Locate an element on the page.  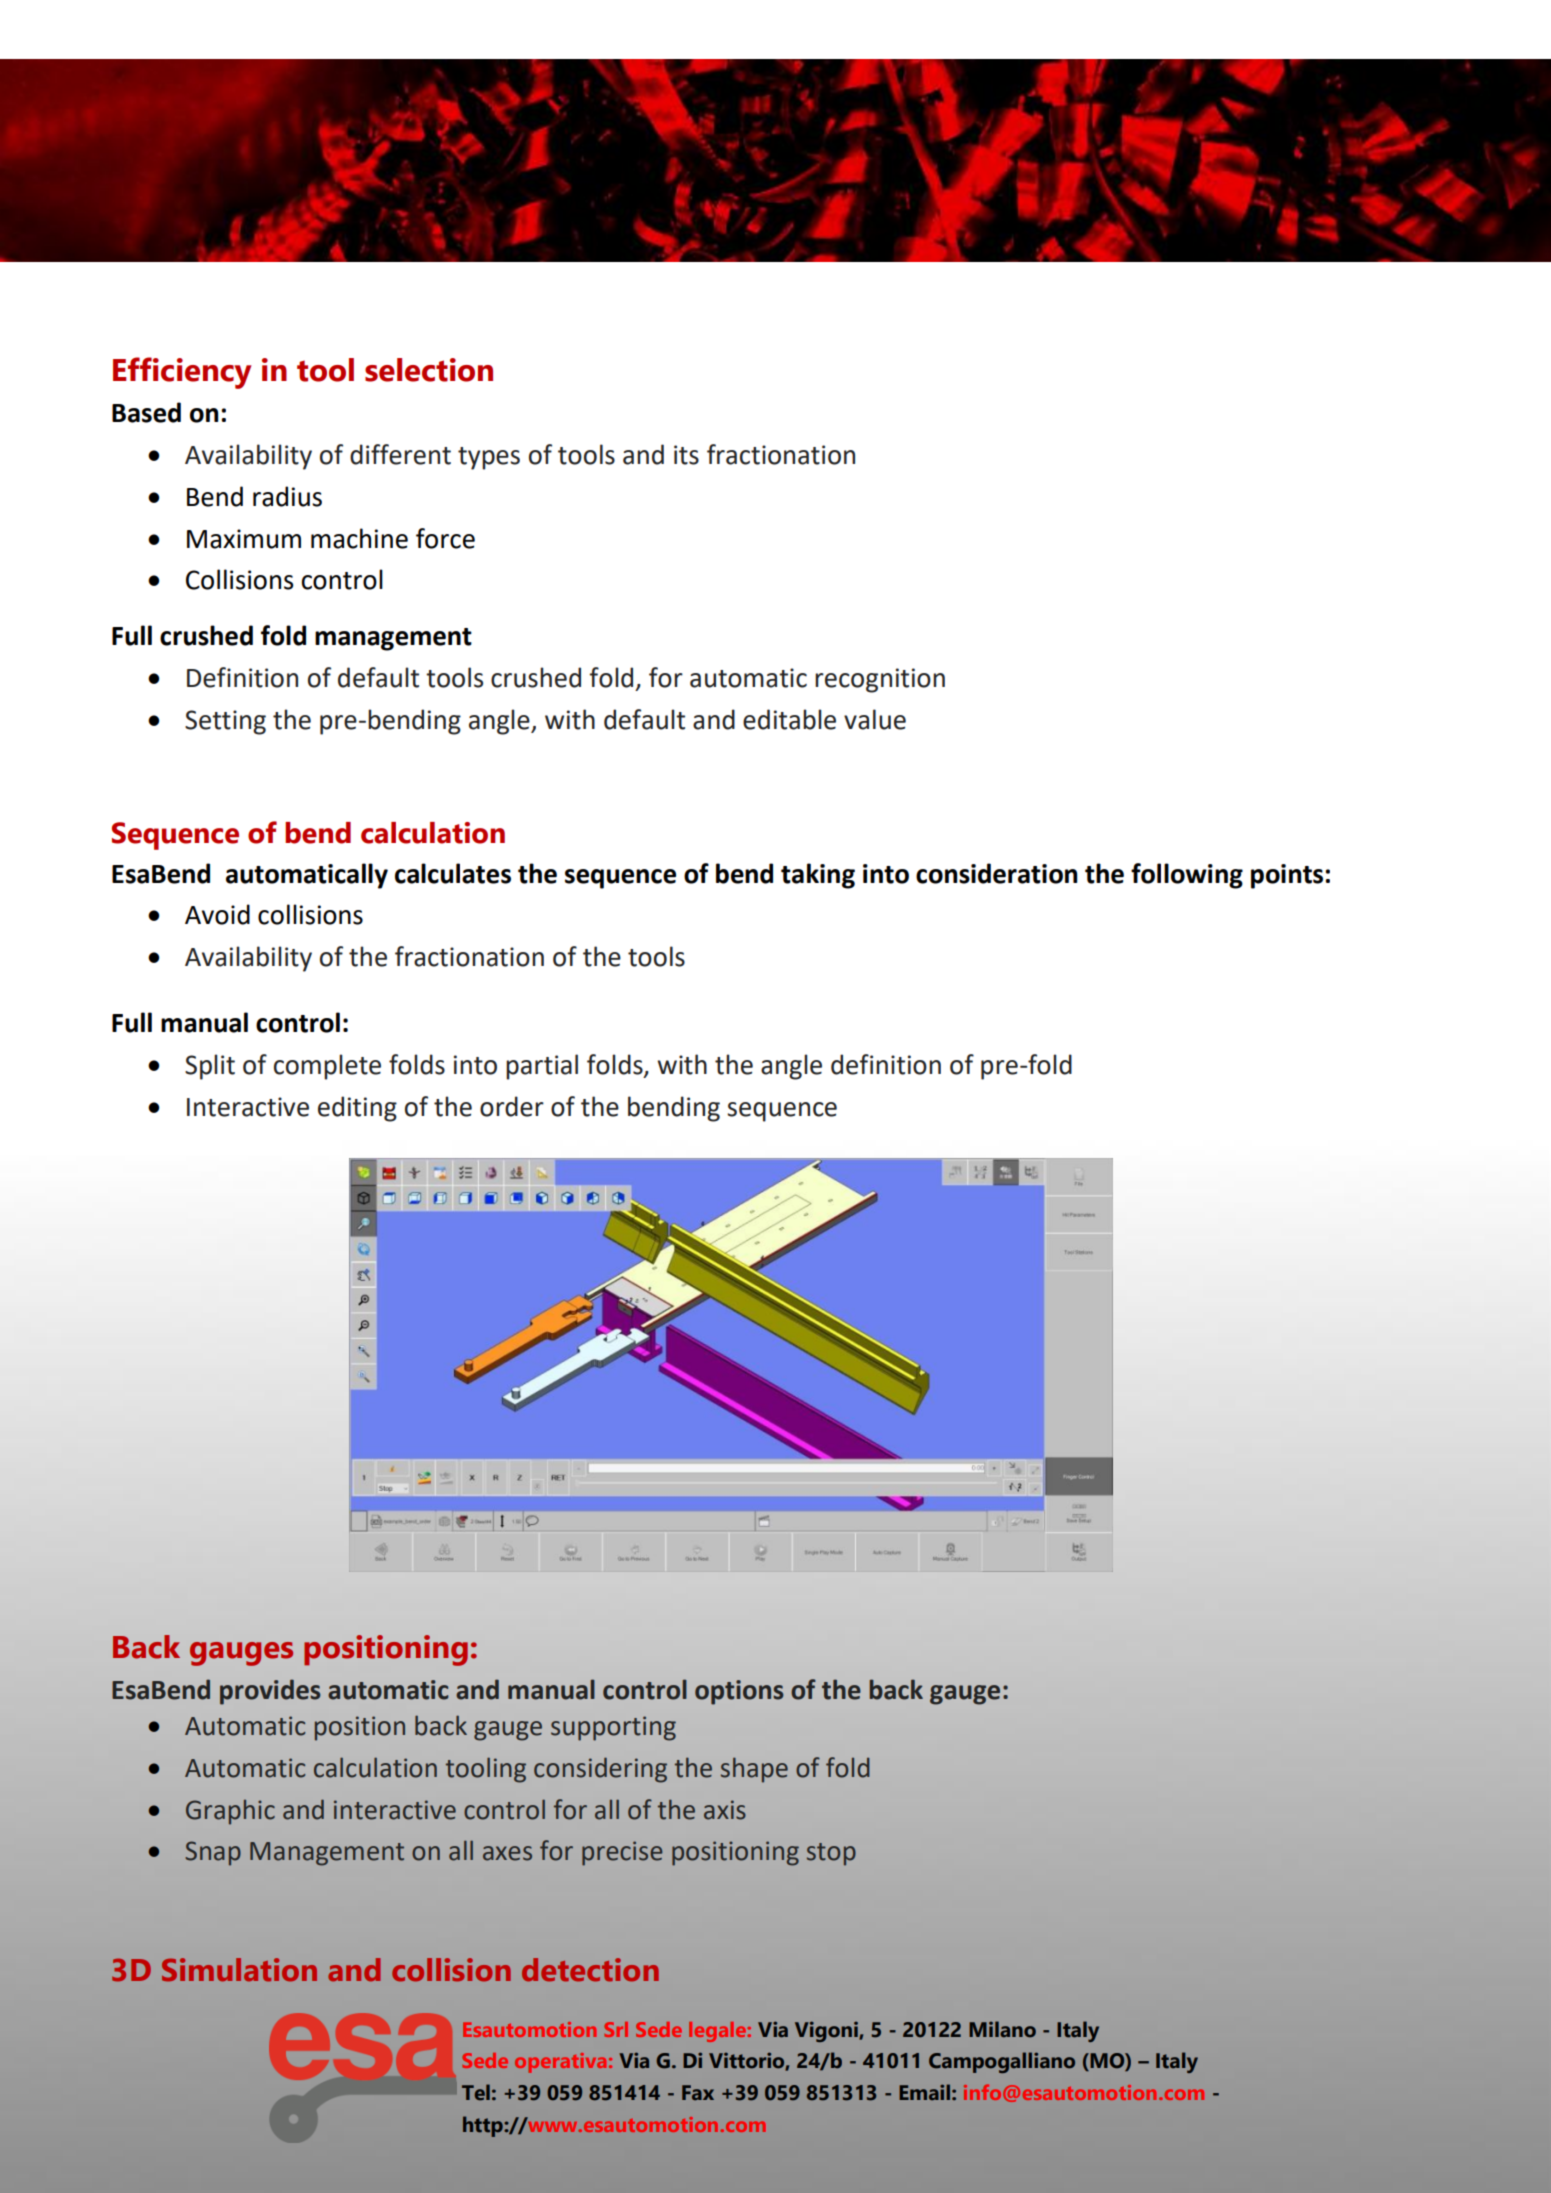
provides is located at coordinates (270, 1692).
